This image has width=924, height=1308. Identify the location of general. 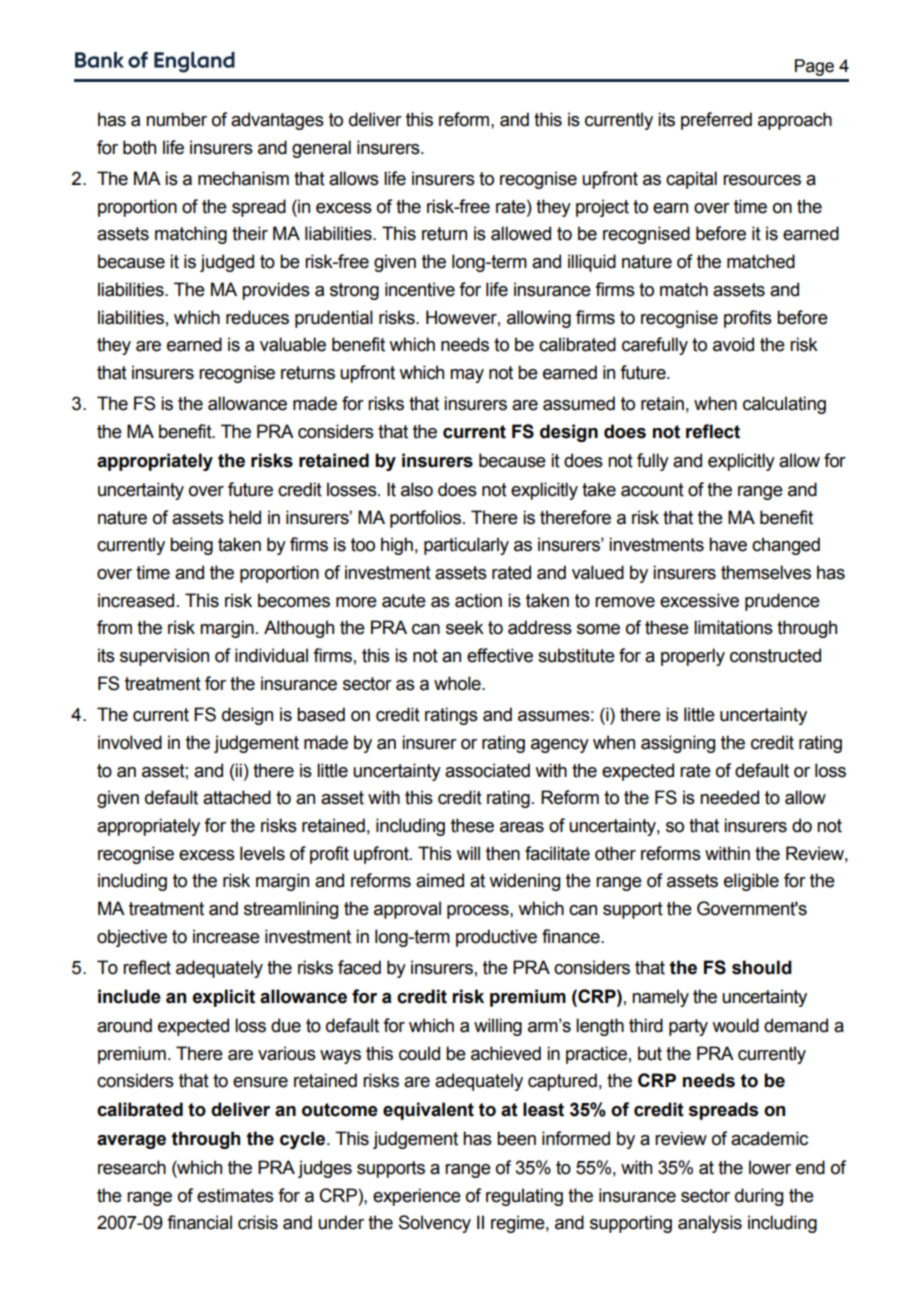
(321, 149).
